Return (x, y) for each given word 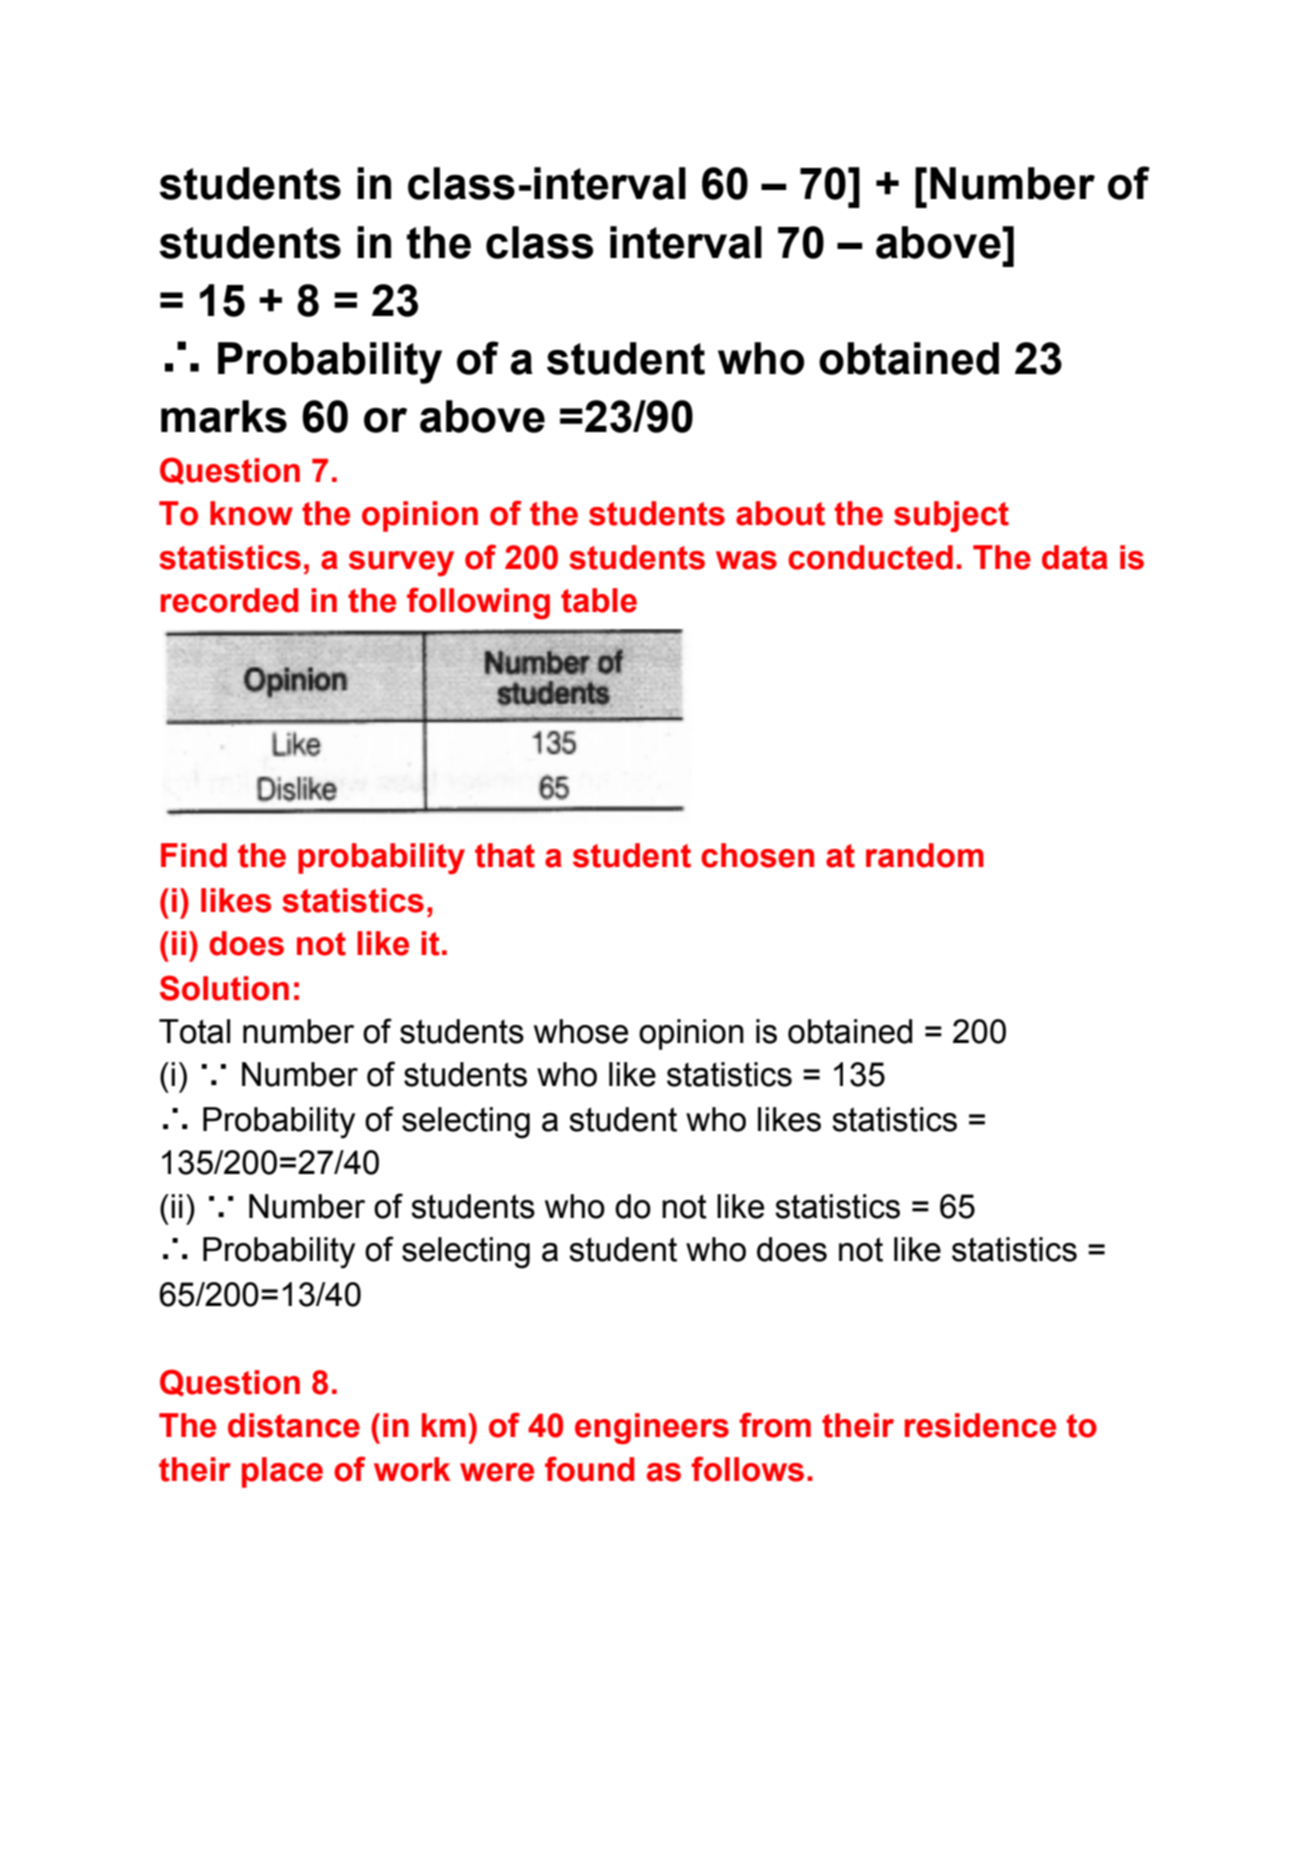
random (925, 855)
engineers (652, 1428)
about (780, 513)
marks (224, 416)
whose (581, 1031)
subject (951, 516)
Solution (224, 988)
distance (294, 1425)
